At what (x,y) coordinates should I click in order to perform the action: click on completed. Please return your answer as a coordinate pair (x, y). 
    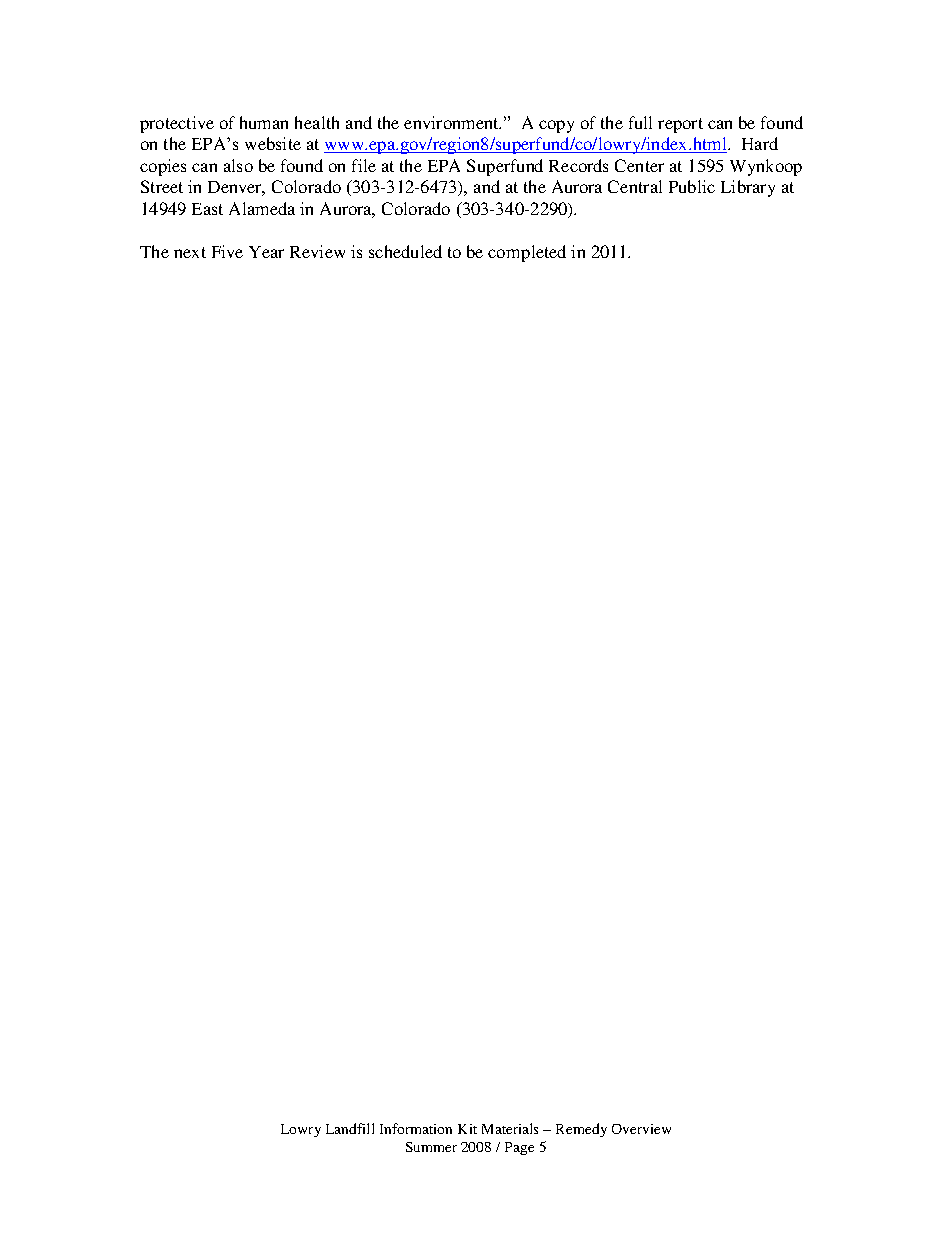
    Looking at the image, I should click on (527, 253).
